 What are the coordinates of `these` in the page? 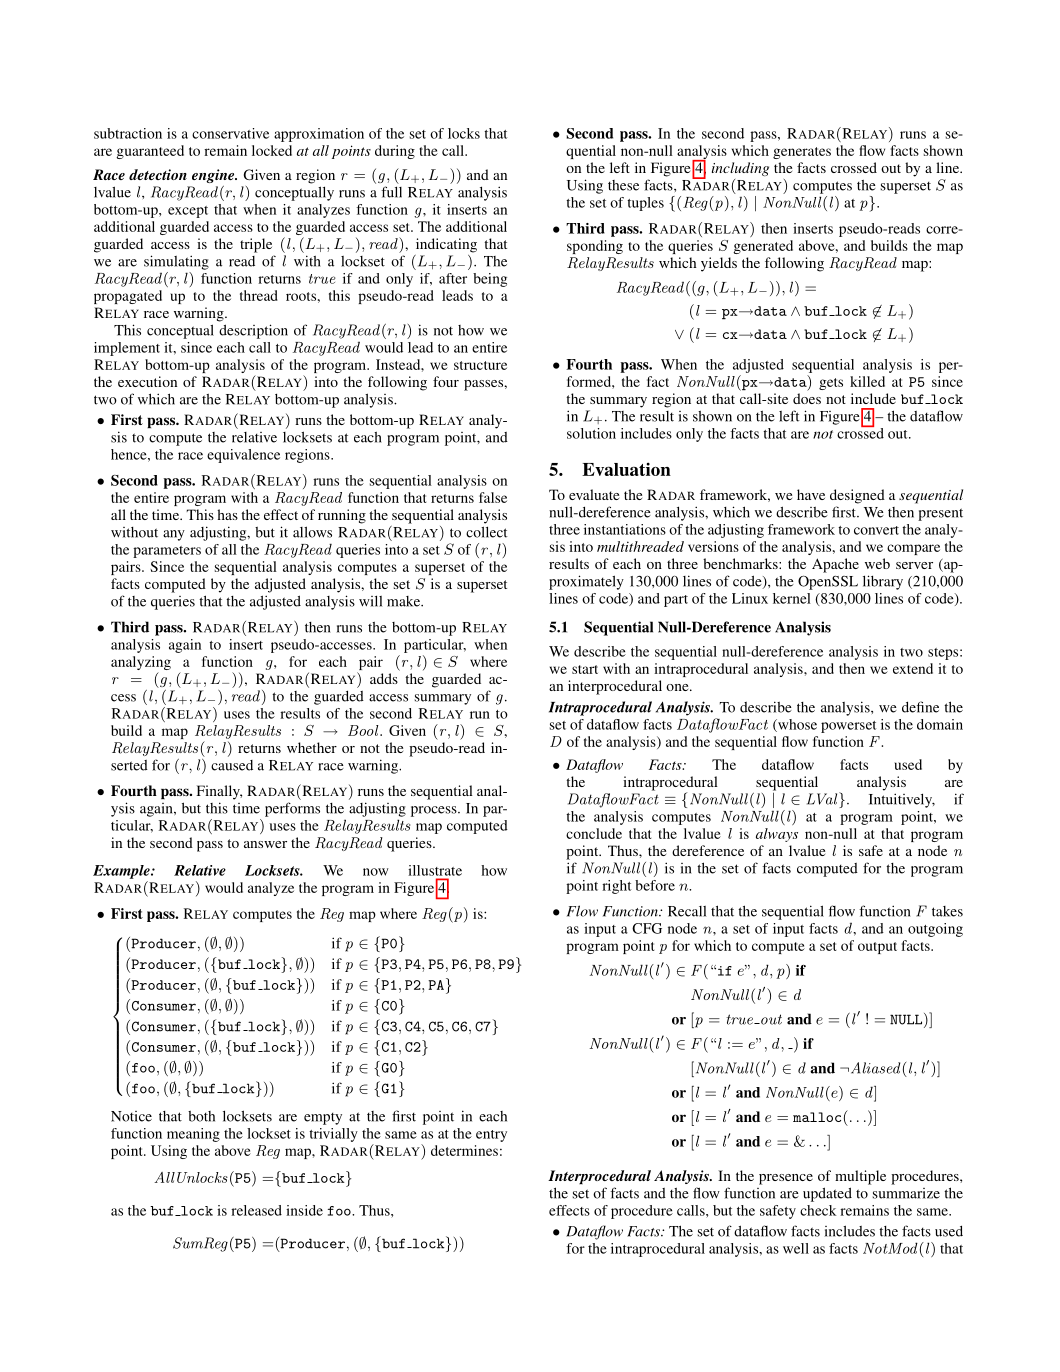 It's located at (623, 185).
